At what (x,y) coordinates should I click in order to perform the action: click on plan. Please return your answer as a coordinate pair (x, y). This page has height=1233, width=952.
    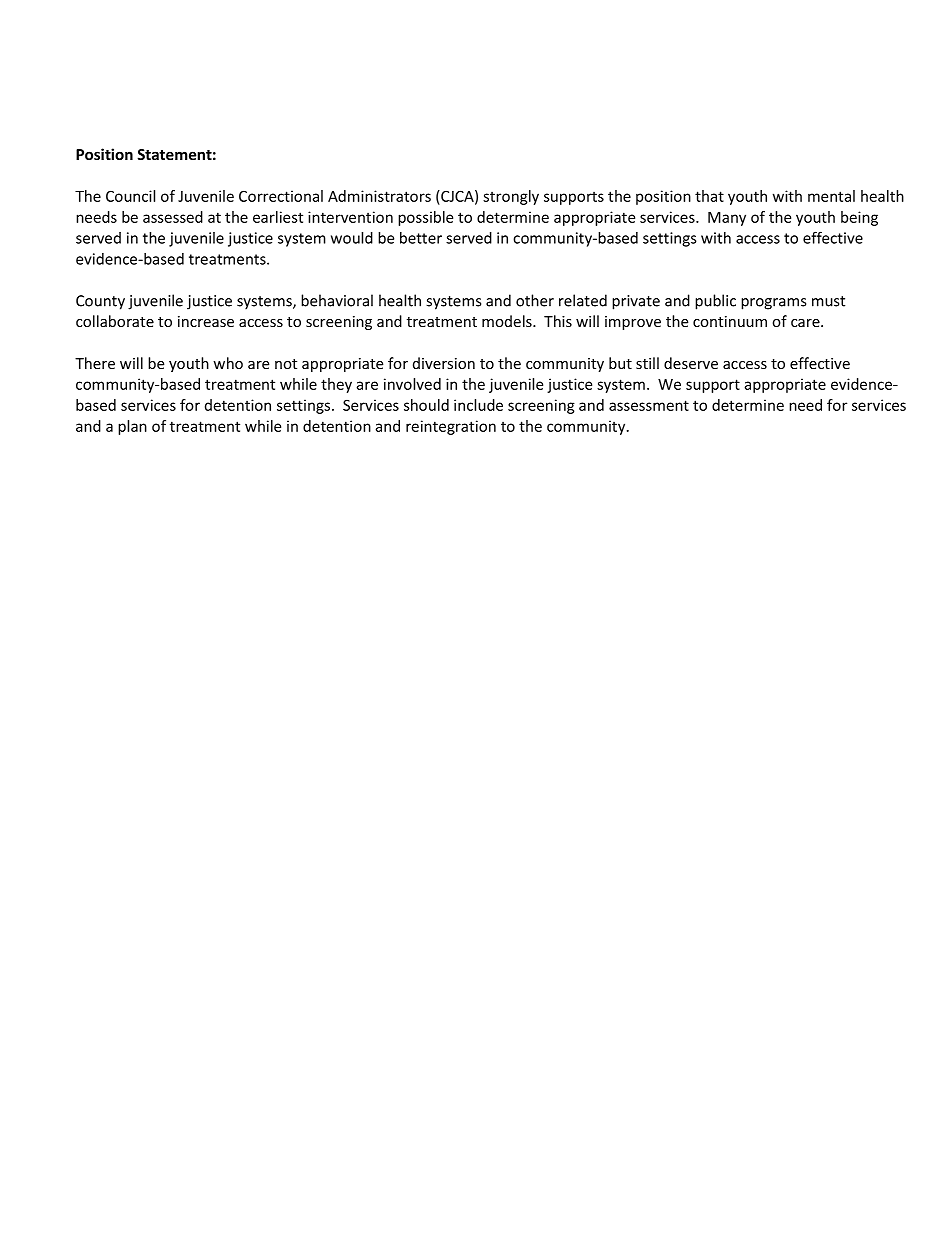
    Looking at the image, I should click on (132, 427).
